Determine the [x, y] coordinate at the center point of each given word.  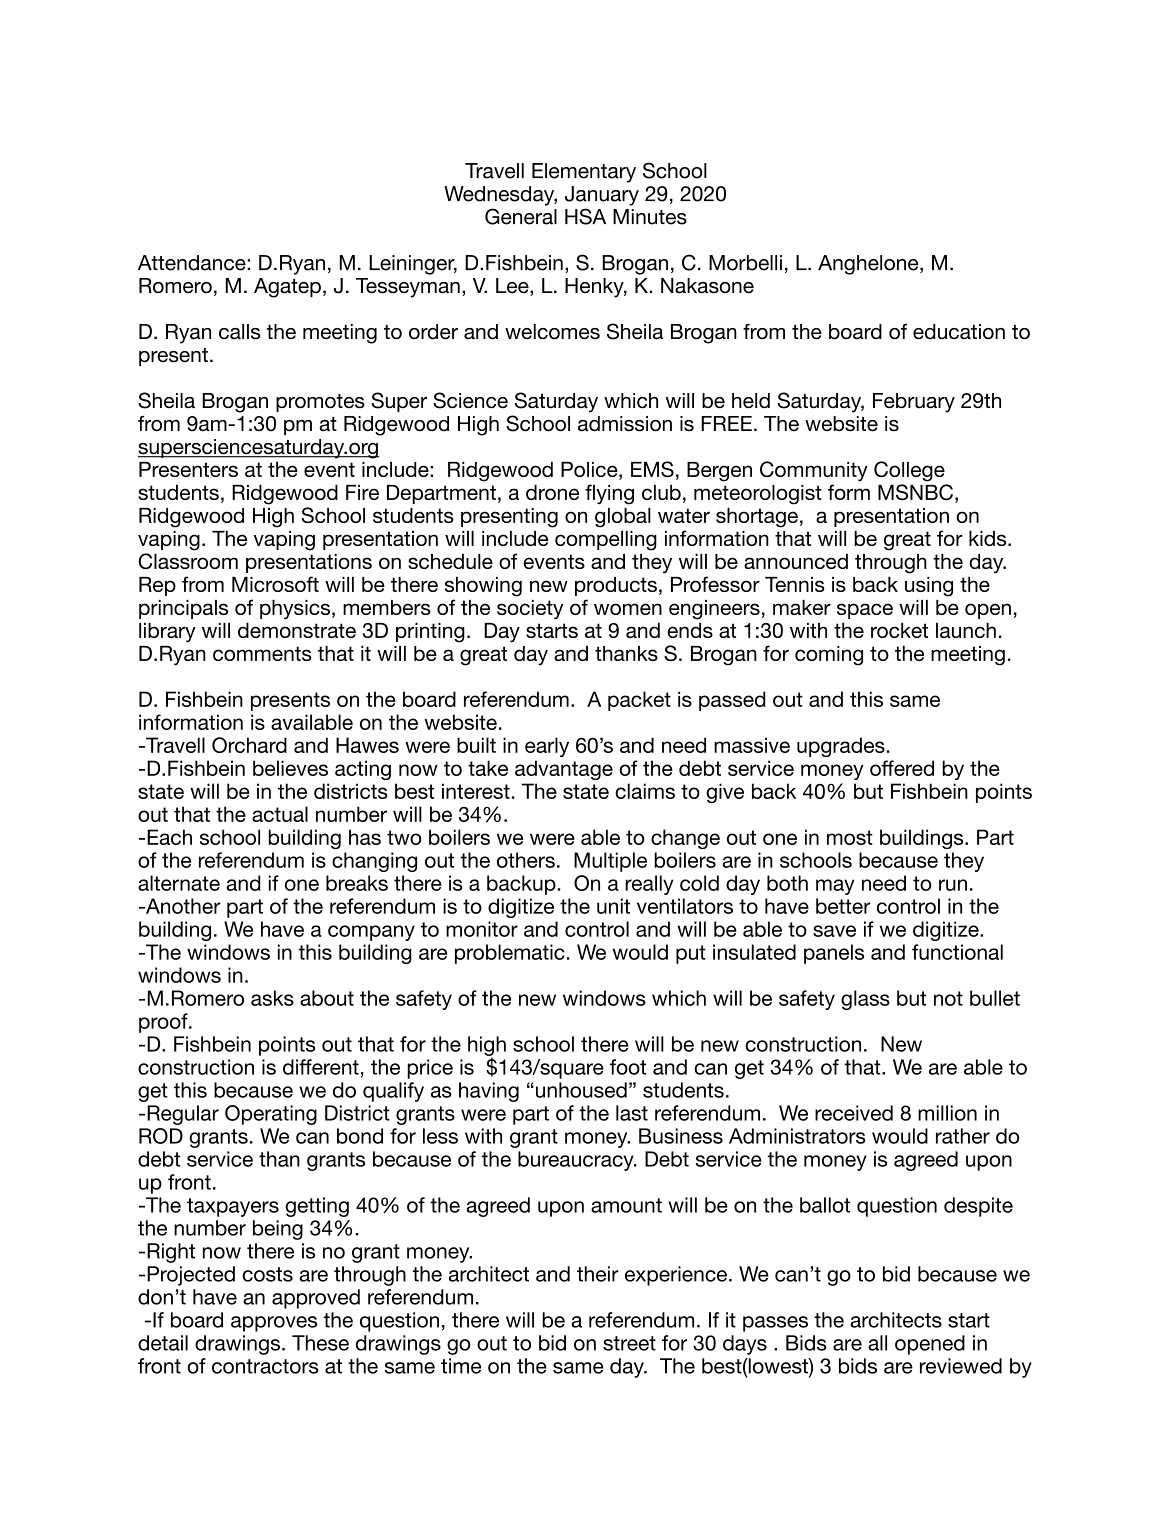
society [530, 610]
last [632, 1113]
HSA [585, 216]
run [953, 885]
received [854, 1113]
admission [625, 424]
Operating [271, 1115]
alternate [179, 883]
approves [274, 1324]
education [959, 332]
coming [829, 656]
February [914, 403]
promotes [320, 403]
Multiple [610, 862]
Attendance [193, 263]
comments [262, 653]
